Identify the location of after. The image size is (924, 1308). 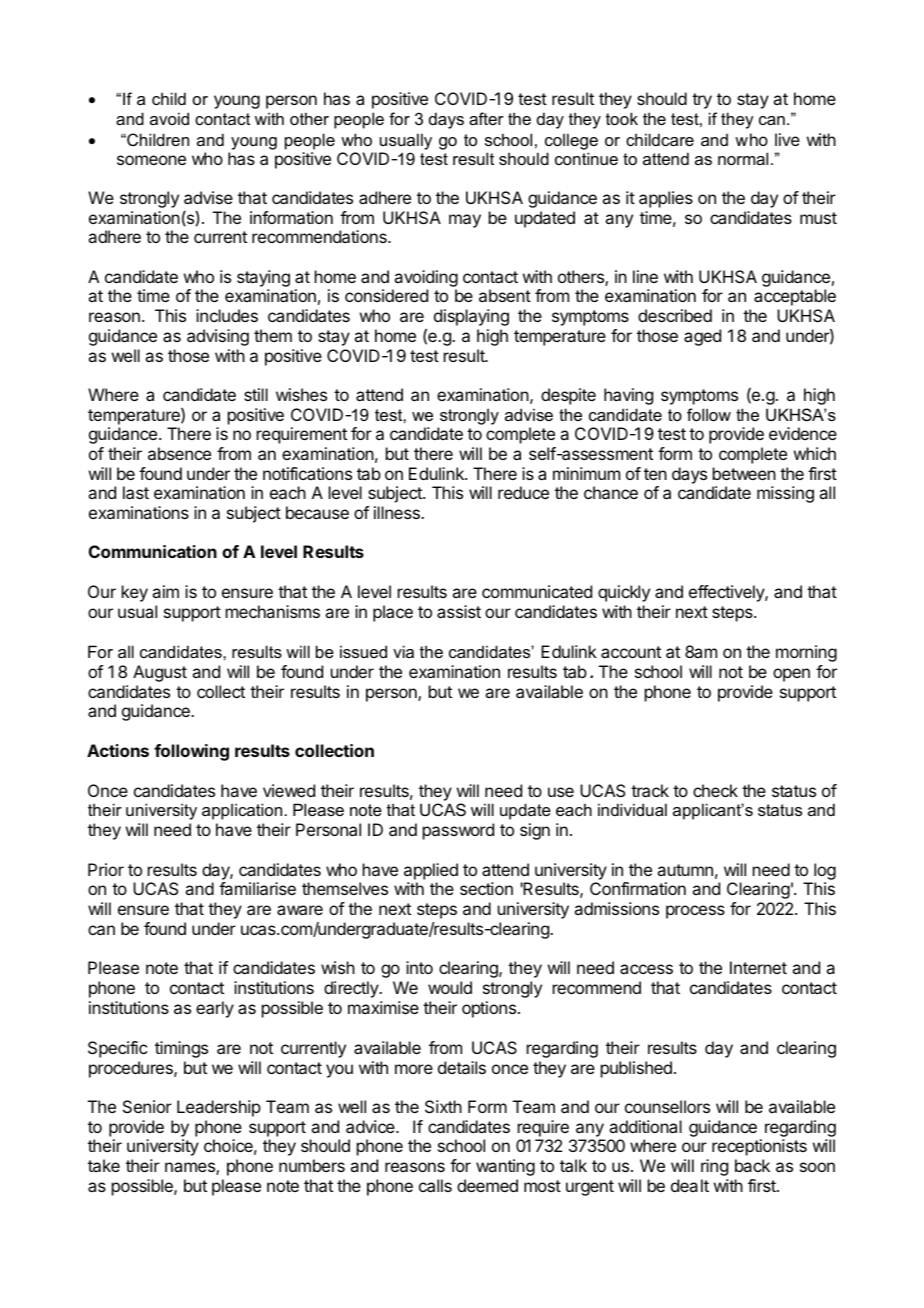
(486, 118).
